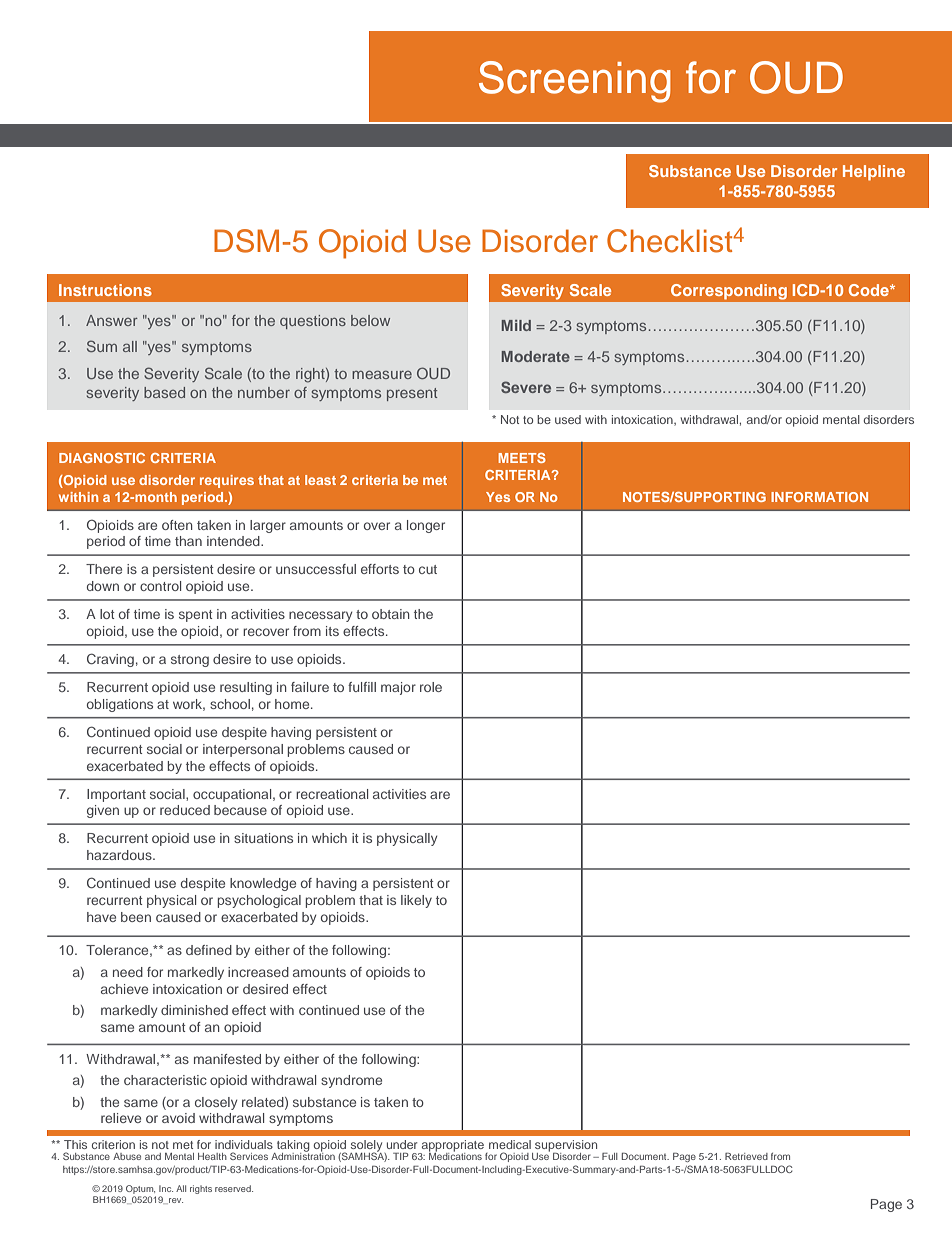 The height and width of the screenshot is (1233, 952). What do you see at coordinates (185, 810) in the screenshot?
I see `reduced` at bounding box center [185, 810].
